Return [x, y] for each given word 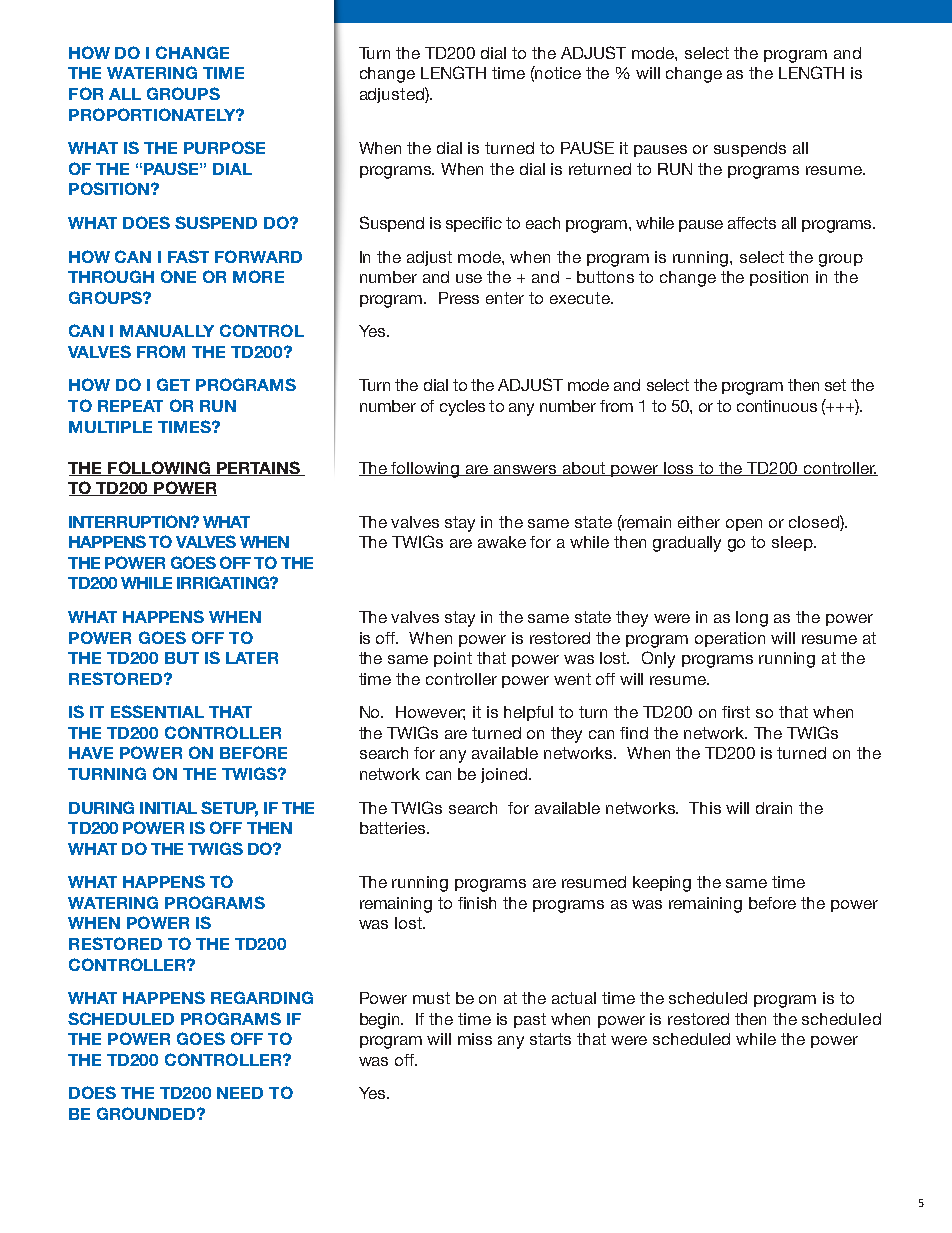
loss [680, 469]
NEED [240, 1093]
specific [474, 224]
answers [526, 470]
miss [475, 1039]
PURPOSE [224, 147]
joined [505, 775]
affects [752, 223]
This [705, 808]
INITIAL [168, 808]
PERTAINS [258, 468]
